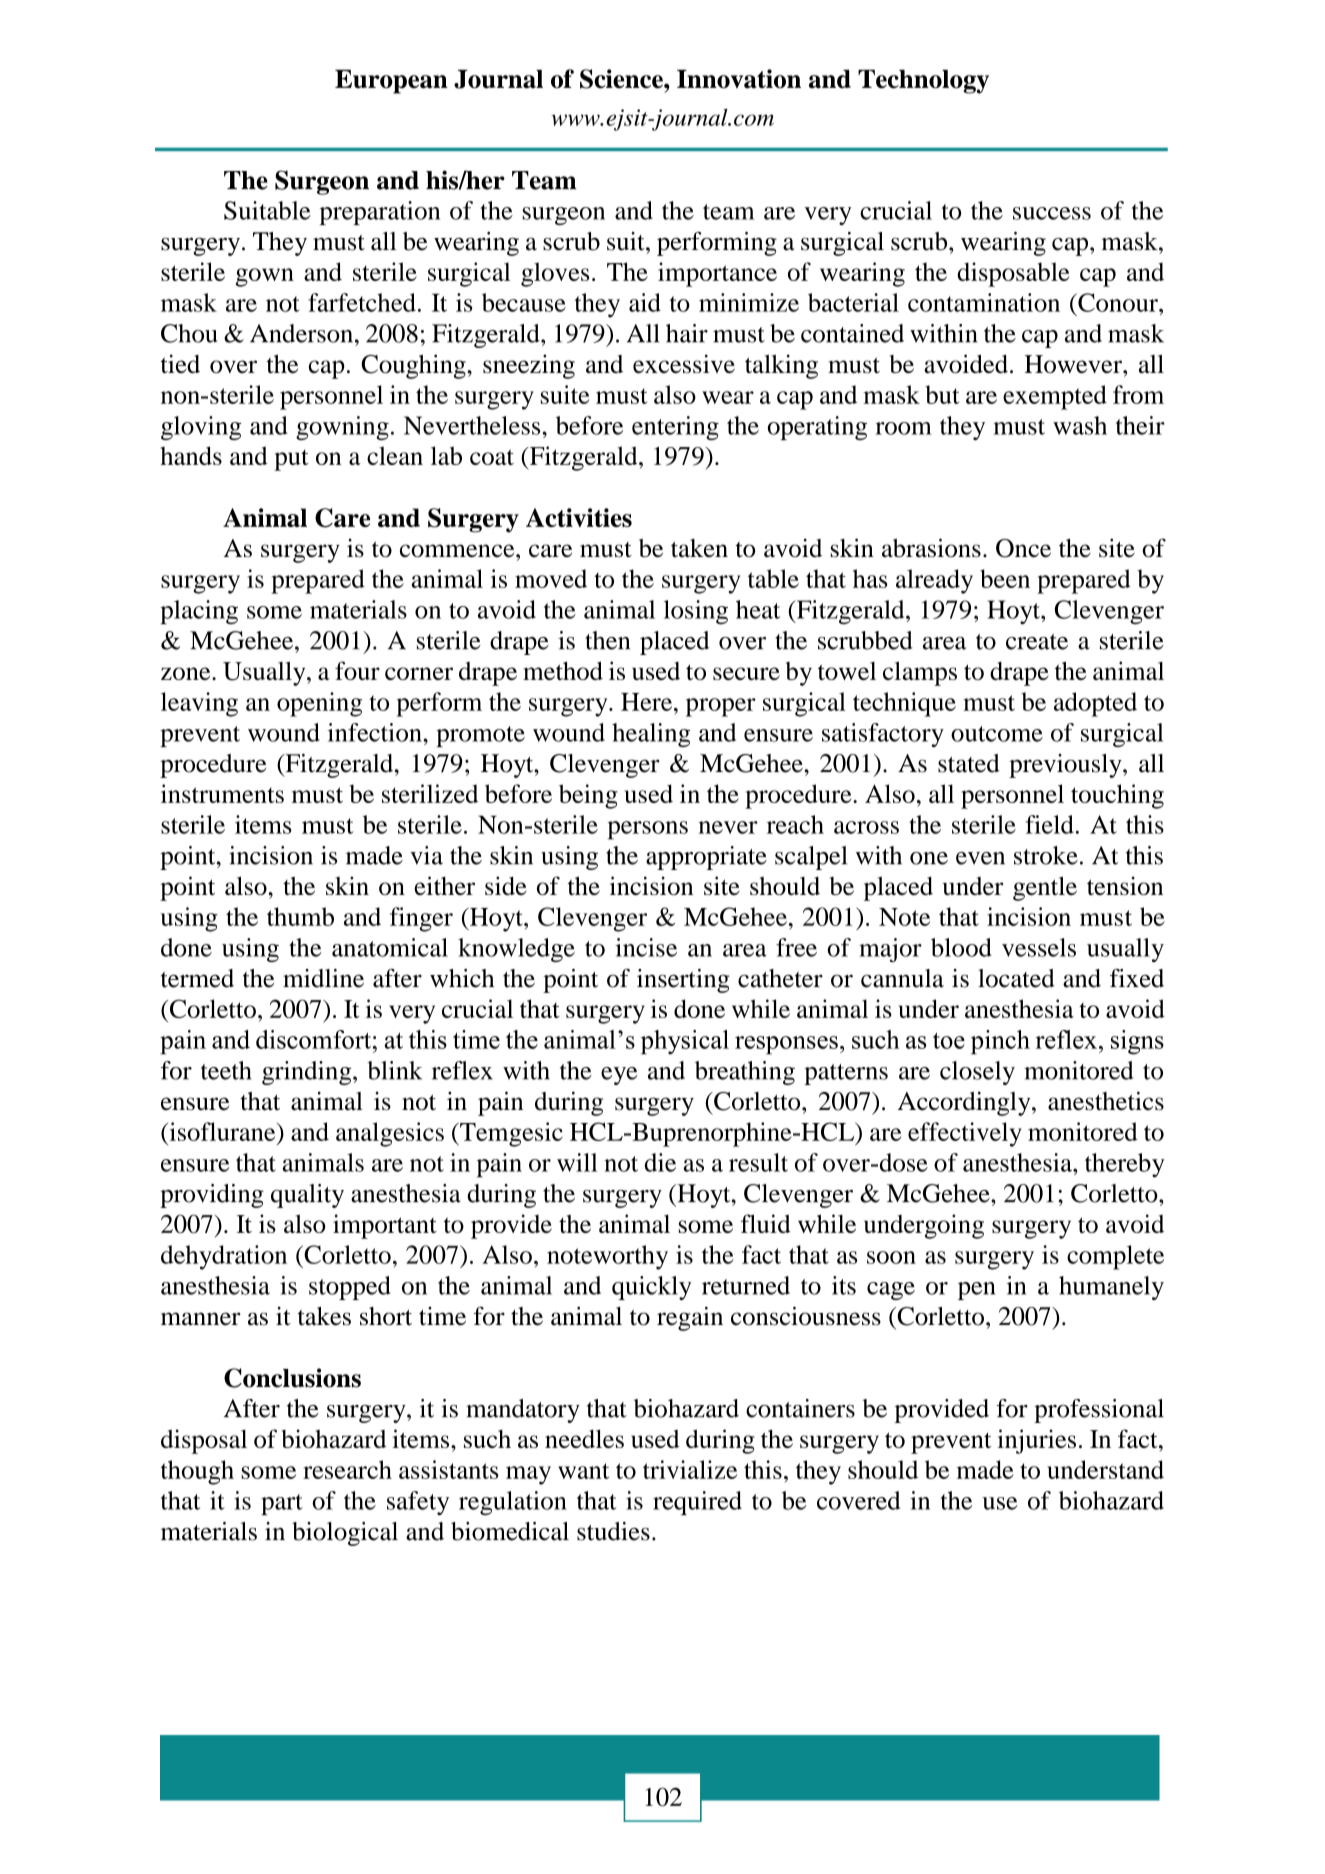 This document has height=1874, width=1325. I want to click on wash, so click(1080, 425).
